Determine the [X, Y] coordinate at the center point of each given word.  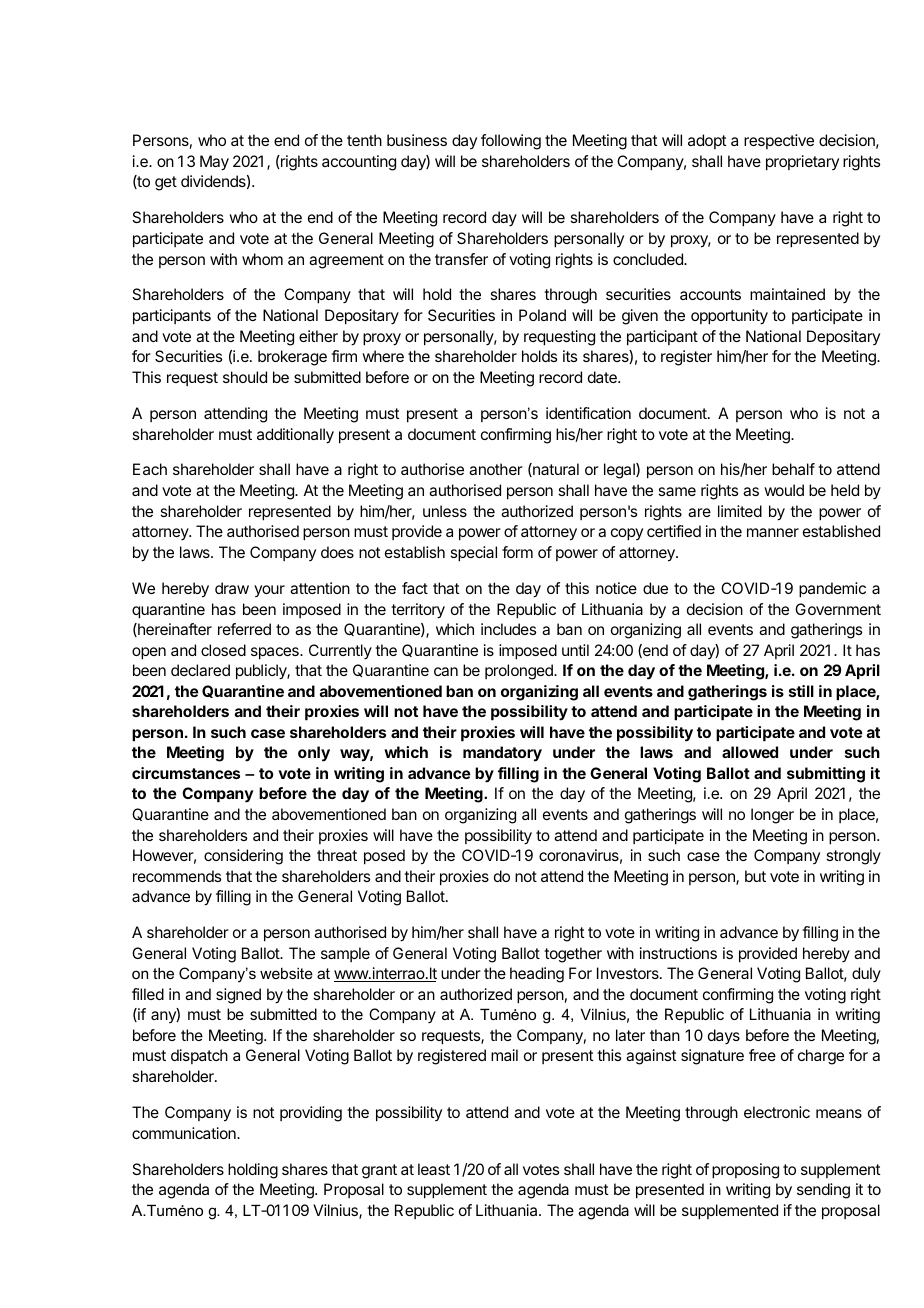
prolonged [520, 672]
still [801, 691]
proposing [745, 1171]
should [245, 377]
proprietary [802, 163]
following [511, 142]
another [496, 469]
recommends [177, 876]
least [434, 1169]
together [573, 955]
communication [185, 1133]
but [755, 876]
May [214, 163]
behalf [793, 469]
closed [223, 650]
